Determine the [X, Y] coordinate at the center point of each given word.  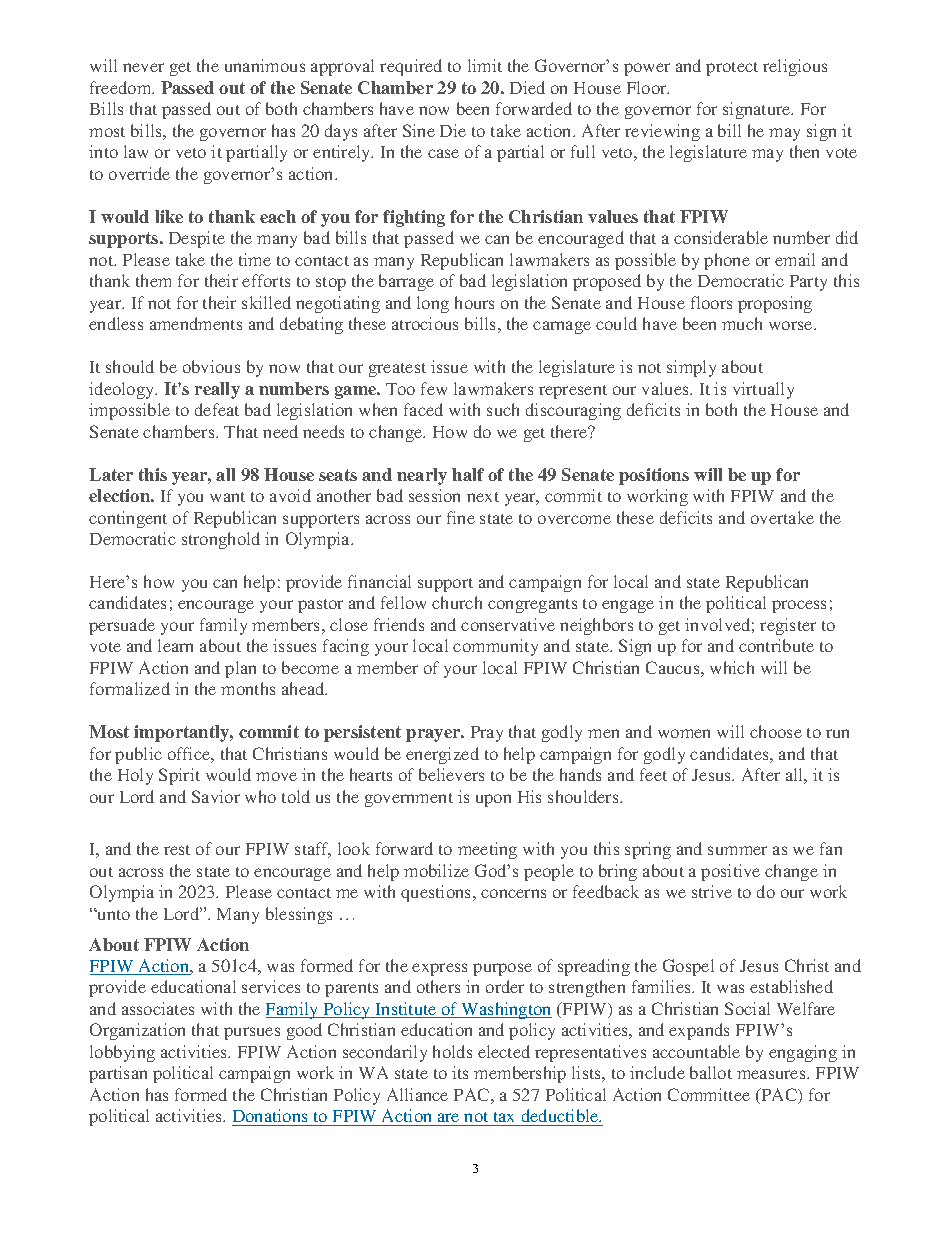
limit [485, 65]
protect [732, 69]
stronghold [221, 540]
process [799, 606]
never [143, 67]
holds [452, 1051]
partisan [118, 1074]
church [457, 602]
